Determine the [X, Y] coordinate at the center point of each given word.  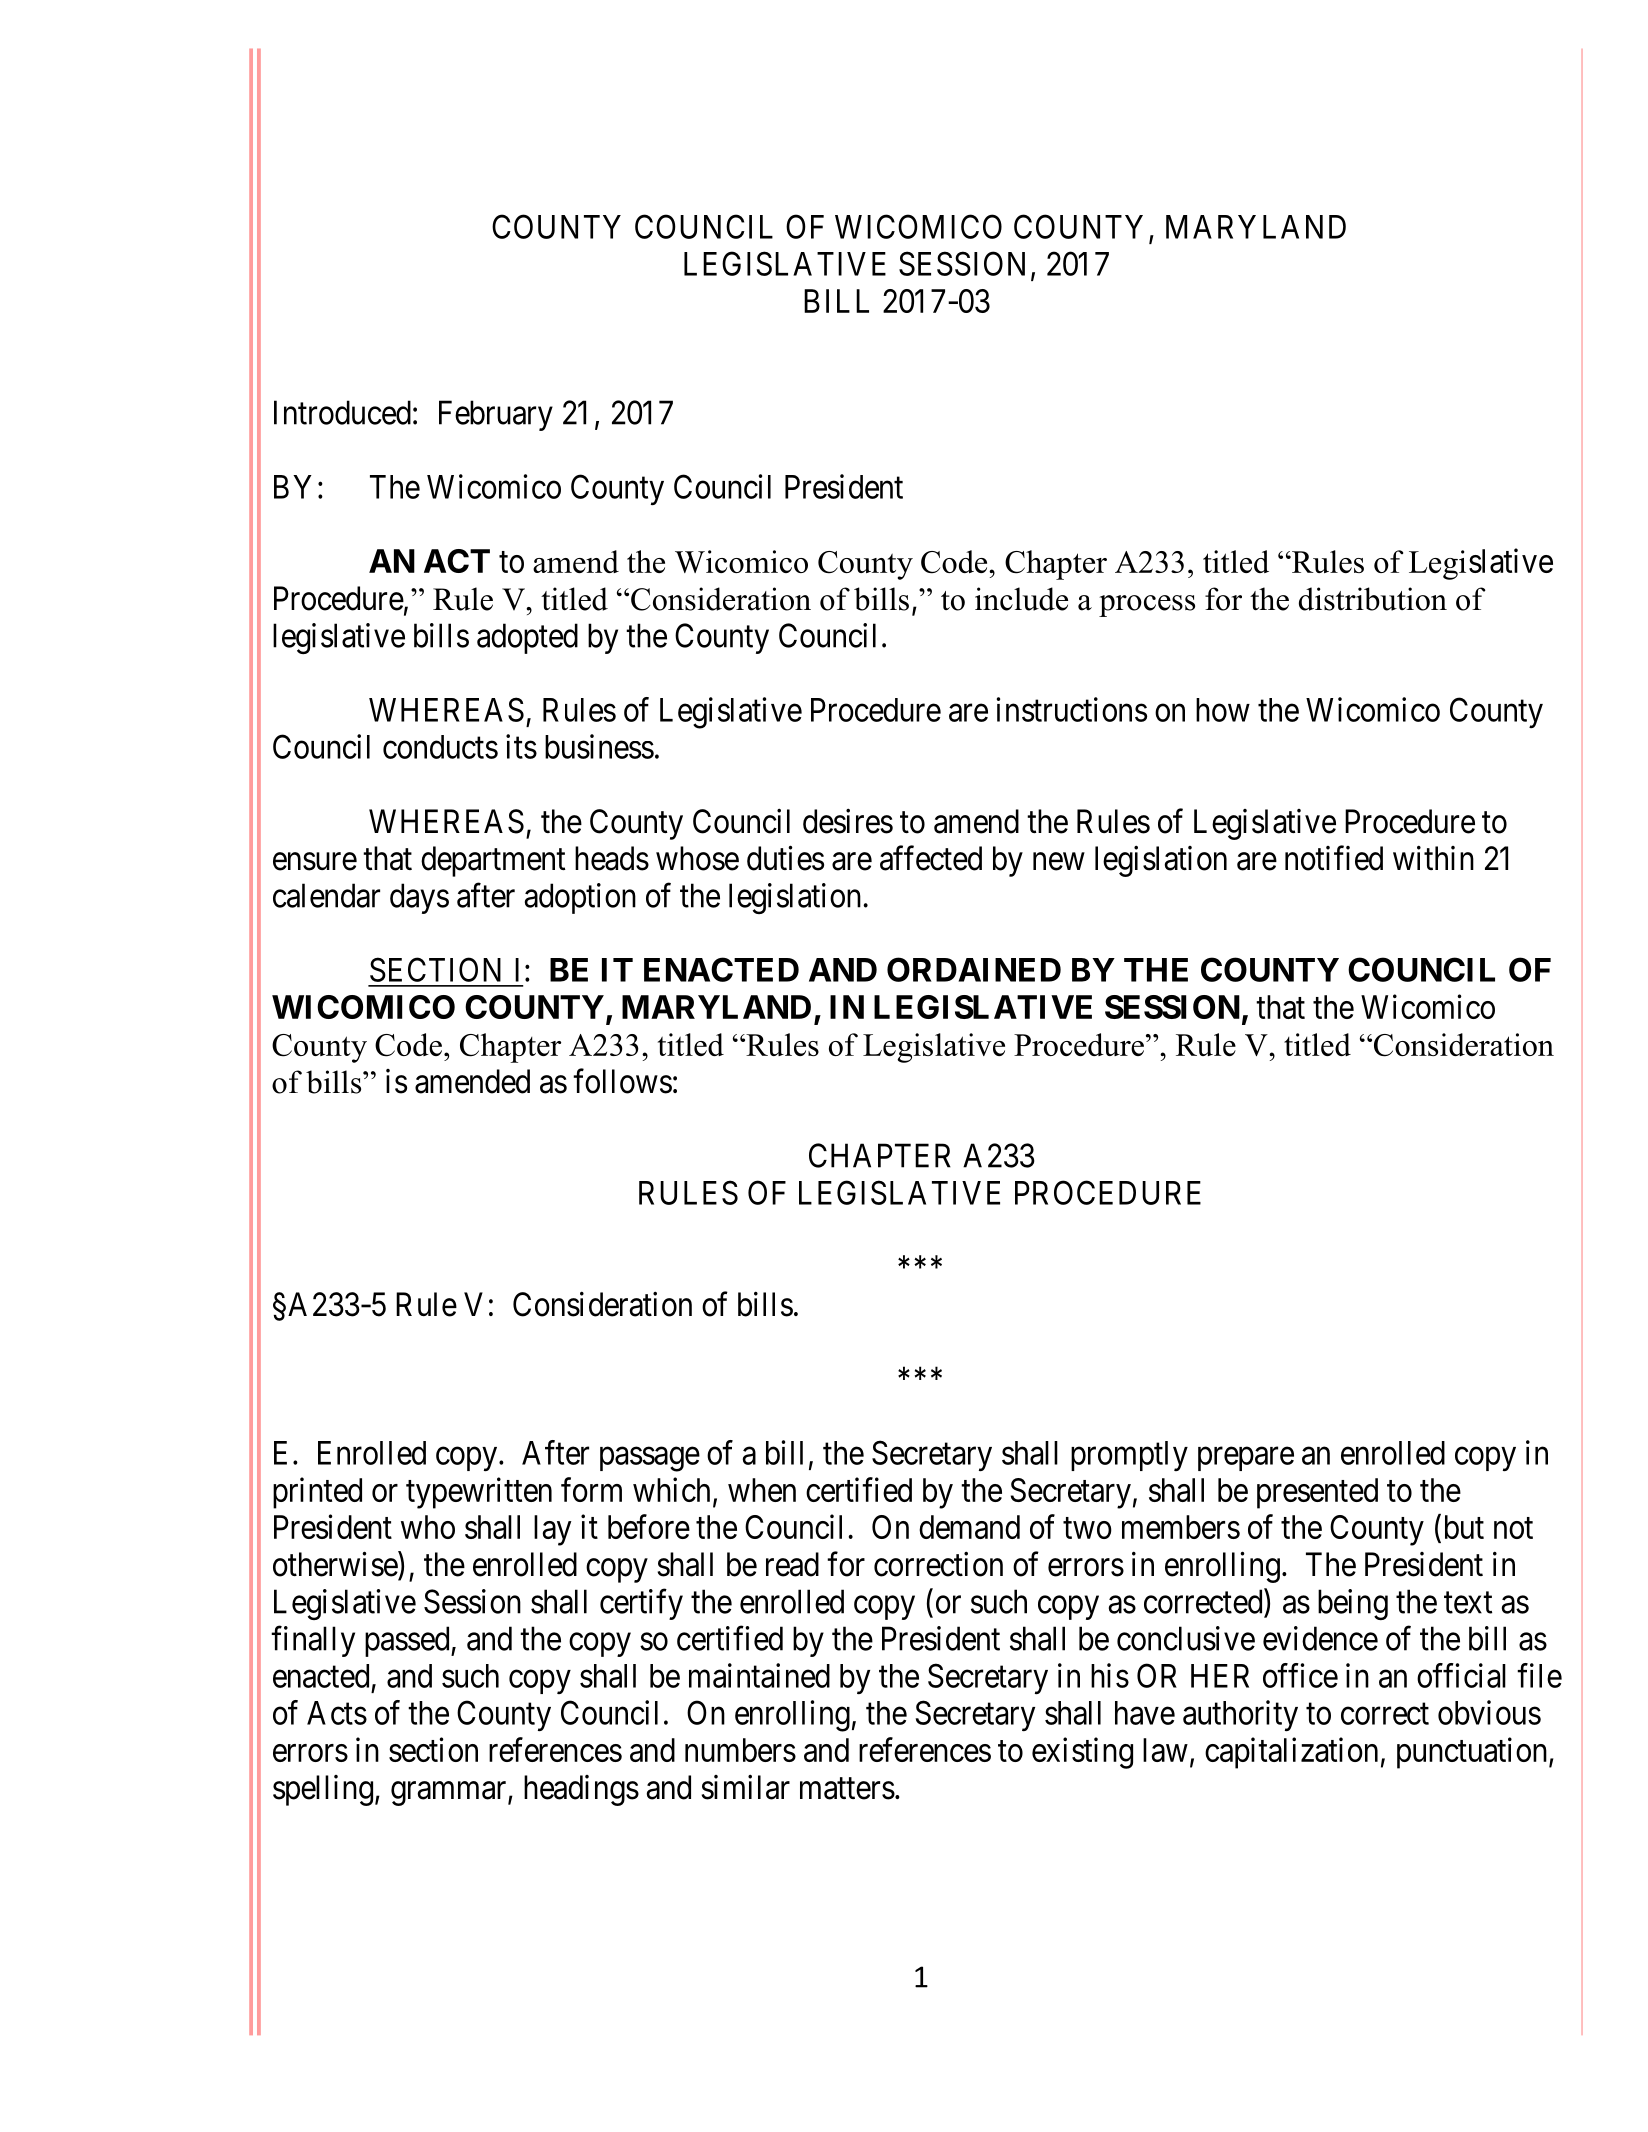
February [496, 415]
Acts [337, 1713]
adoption [580, 898]
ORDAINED [974, 969]
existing [1082, 1753]
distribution [1373, 599]
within [1433, 858]
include [1021, 599]
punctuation [1473, 1753]
